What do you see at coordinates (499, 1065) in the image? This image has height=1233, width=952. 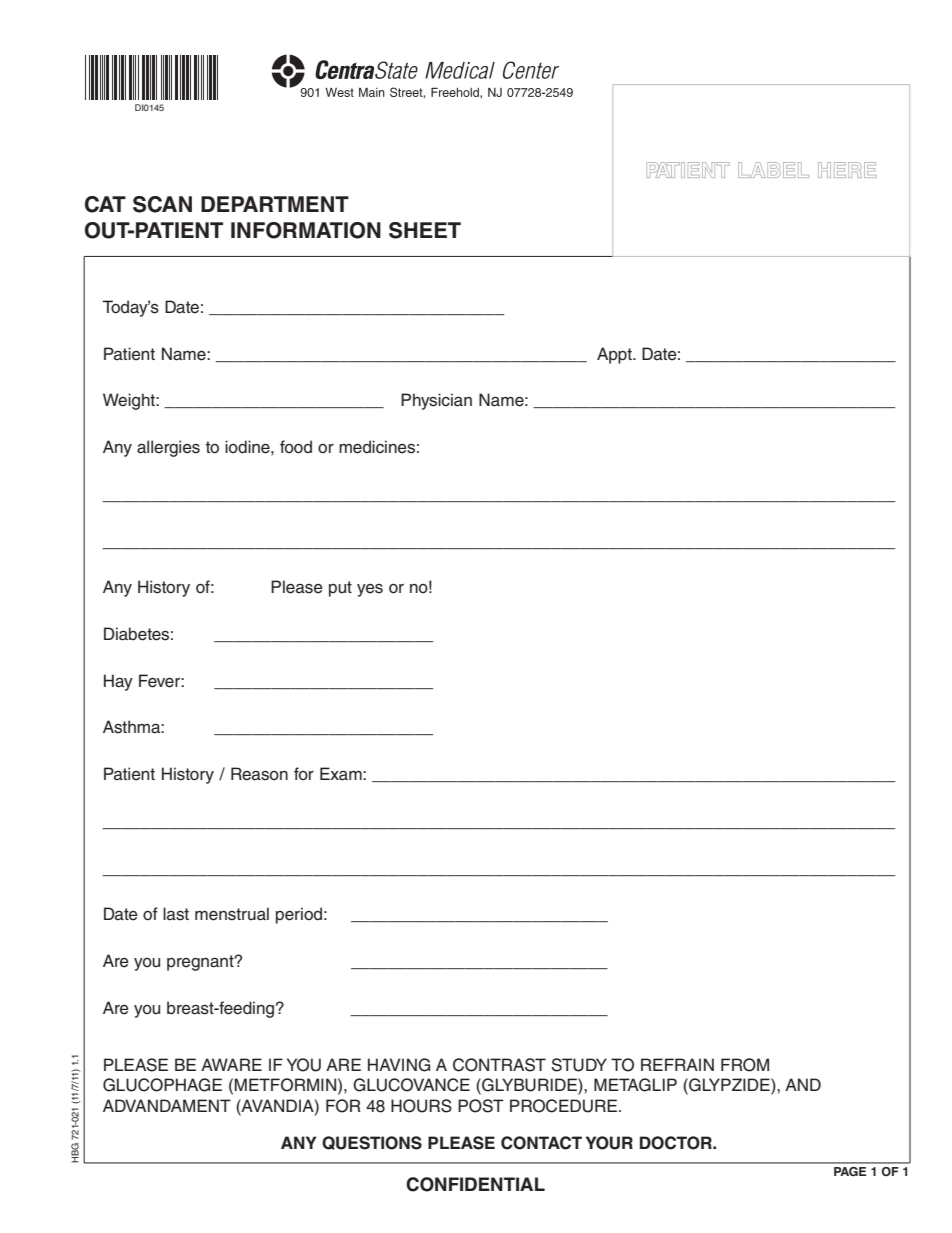 I see `CONTRAST` at bounding box center [499, 1065].
